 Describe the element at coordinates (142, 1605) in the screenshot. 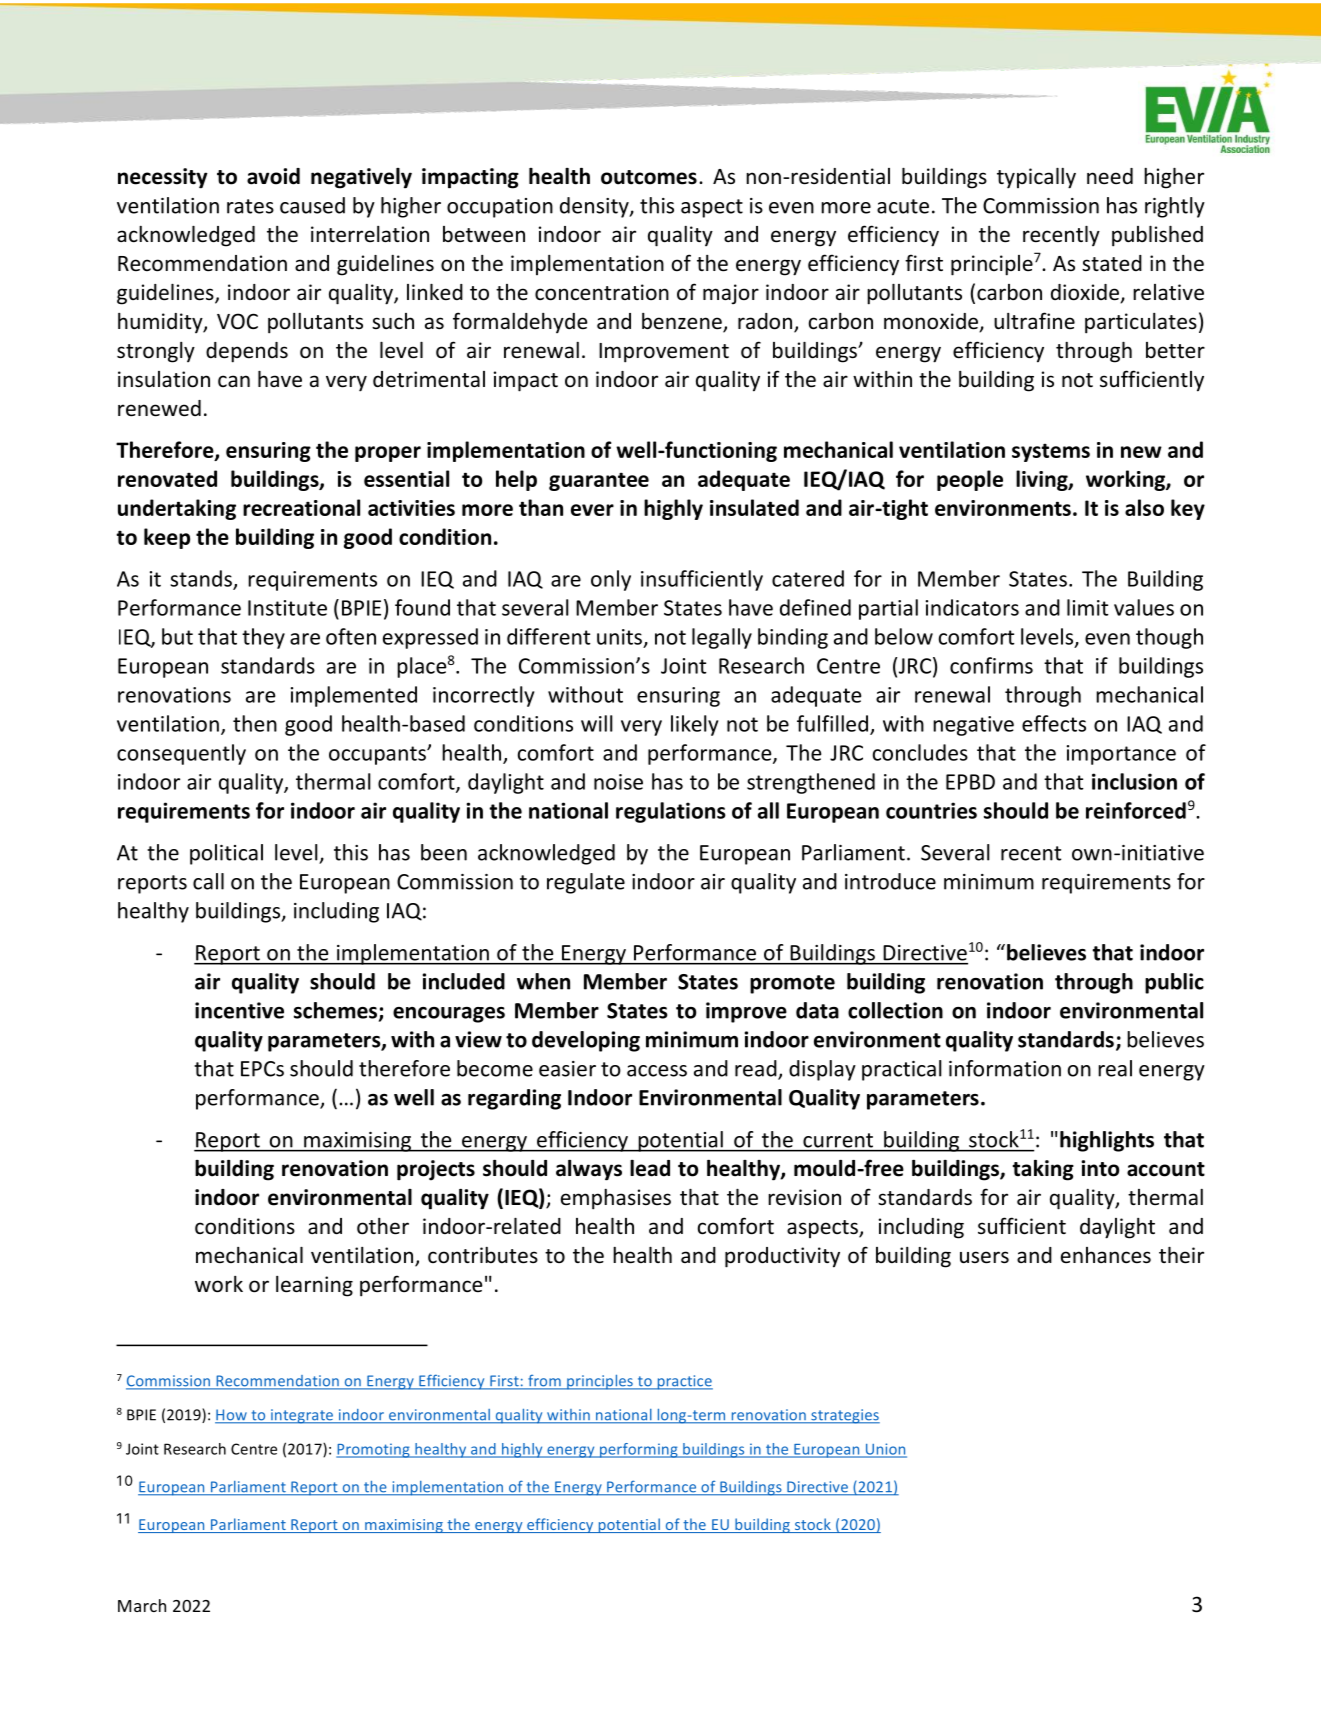

I see `March` at that location.
